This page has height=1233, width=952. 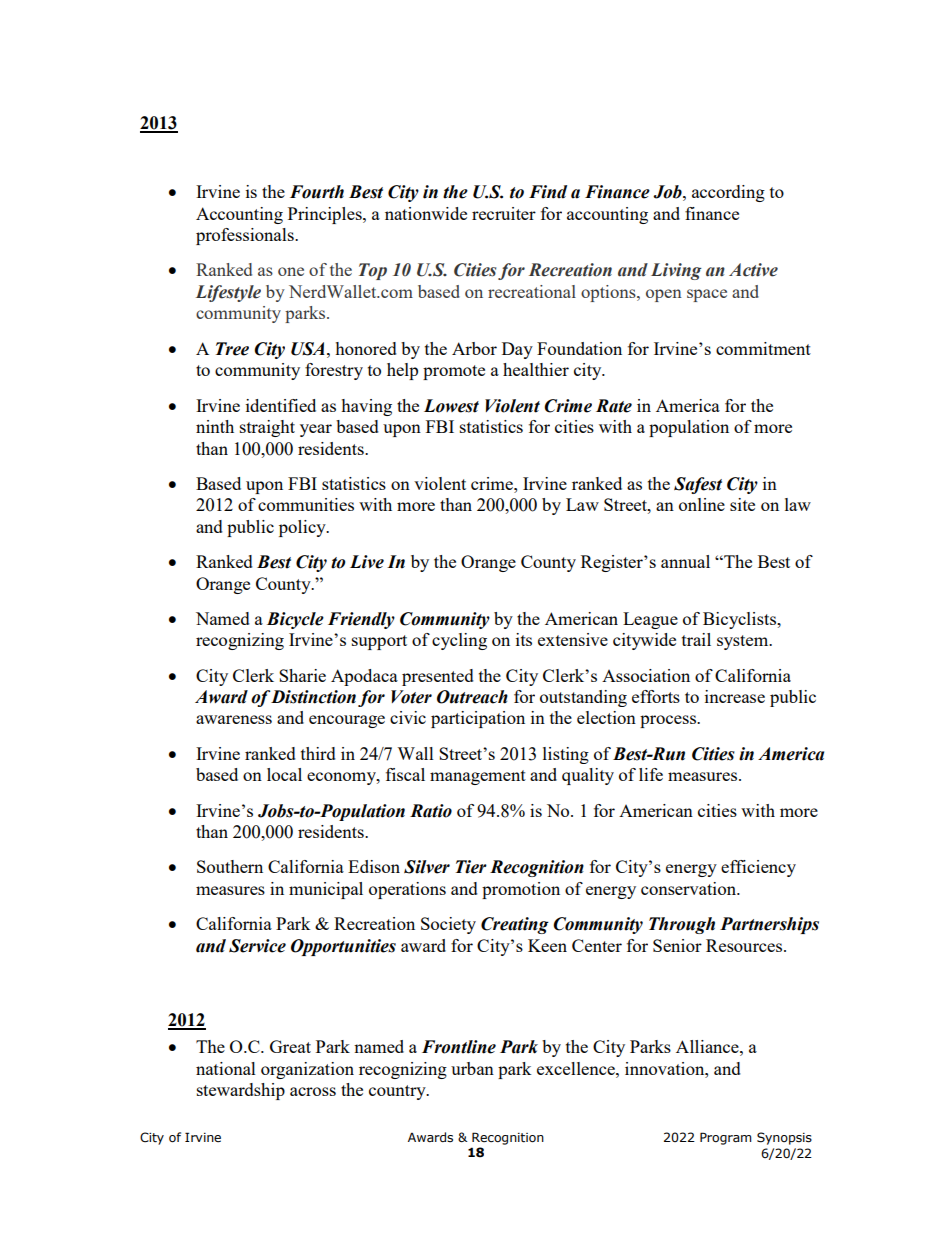 I want to click on across, so click(x=313, y=1091).
